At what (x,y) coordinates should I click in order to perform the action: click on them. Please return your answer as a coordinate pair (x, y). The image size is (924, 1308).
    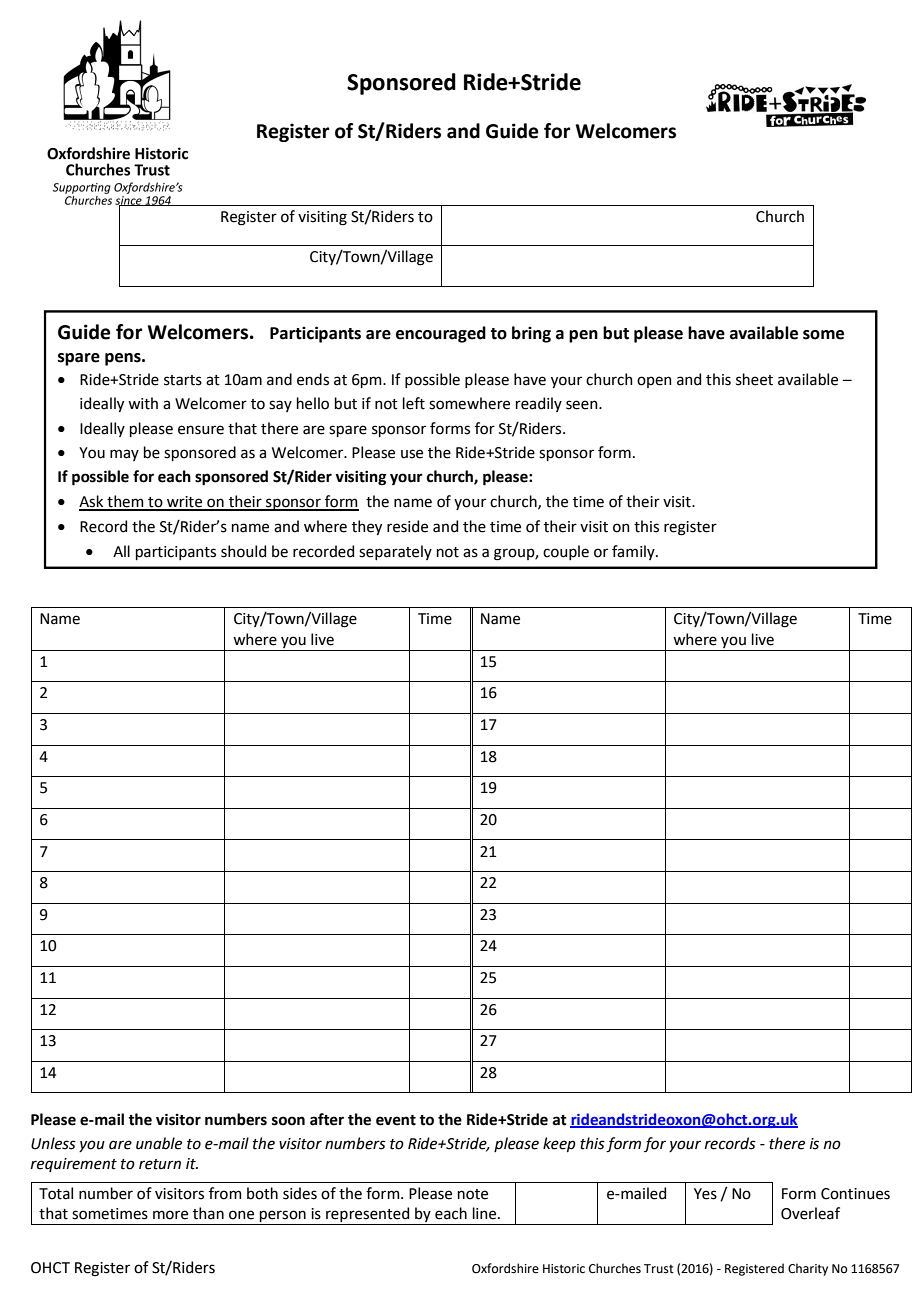
    Looking at the image, I should click on (125, 502).
